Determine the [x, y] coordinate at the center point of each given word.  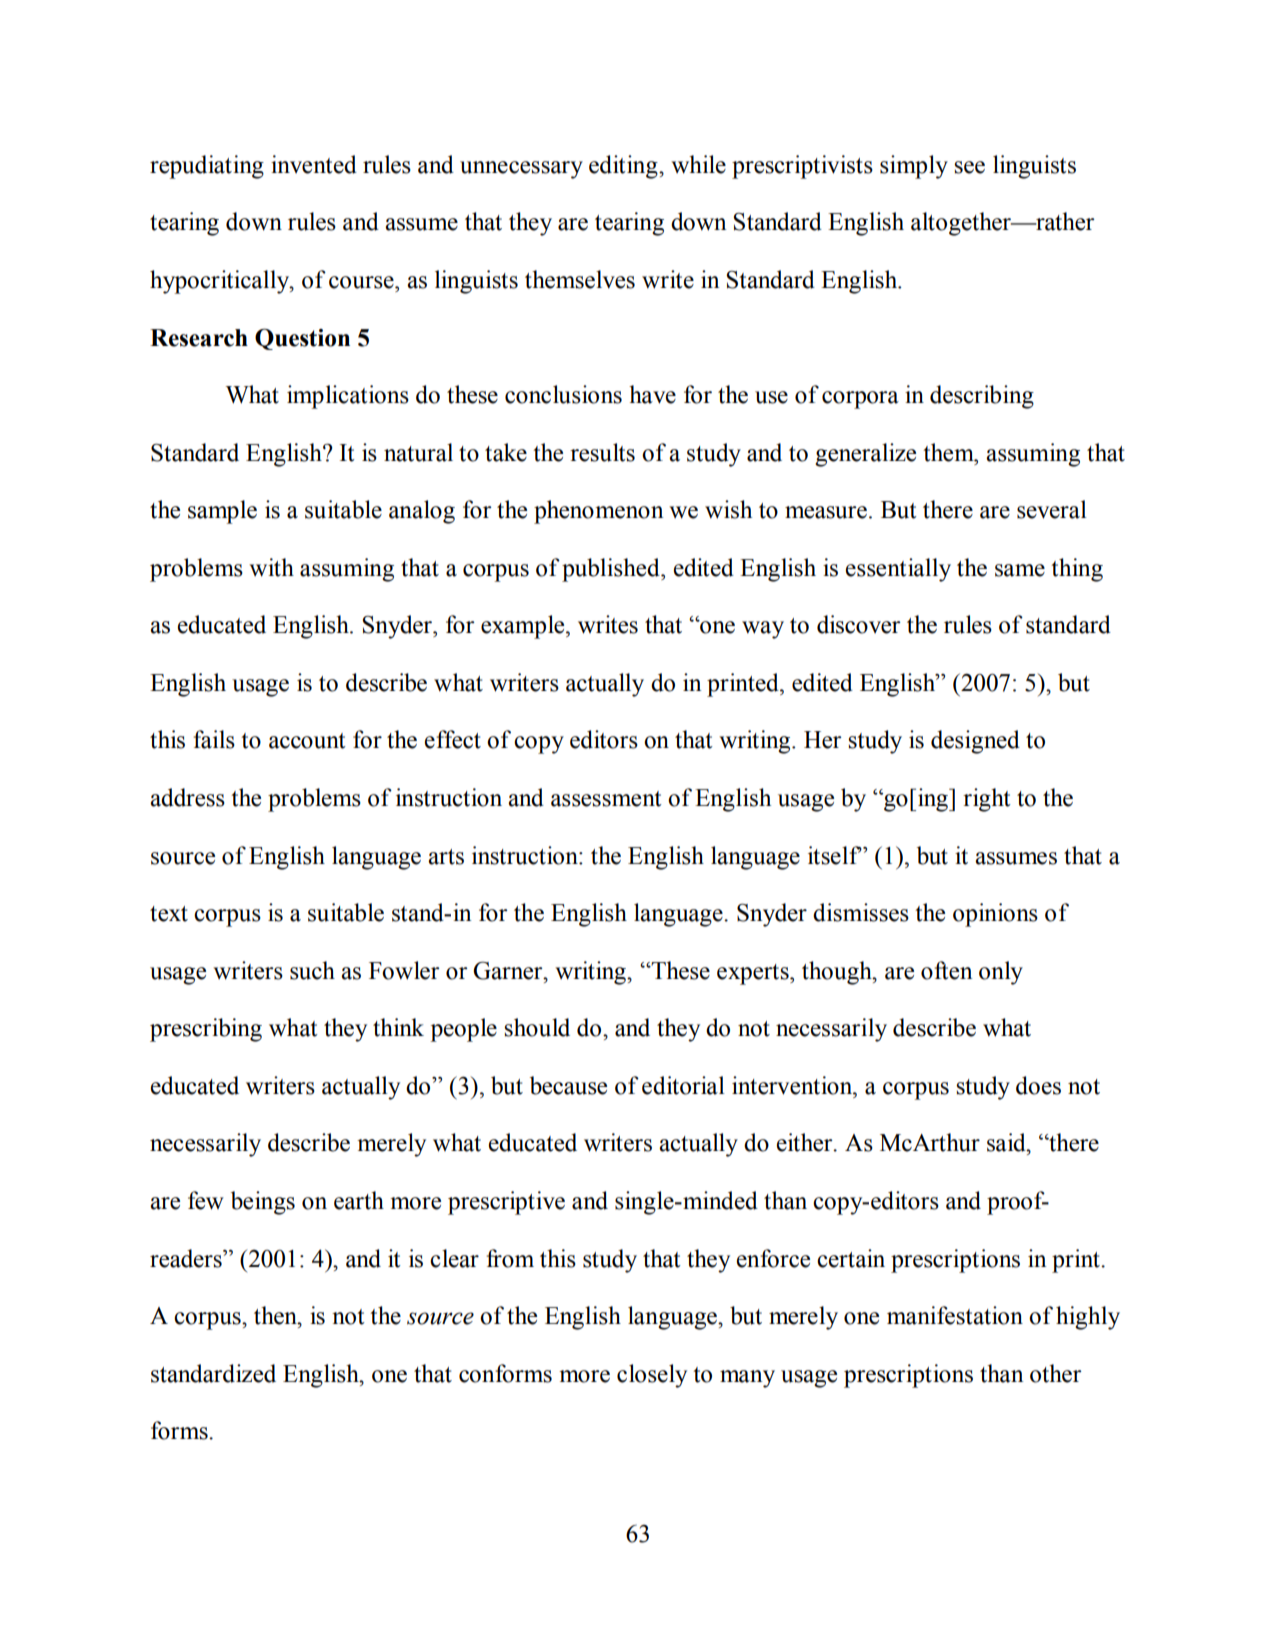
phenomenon [598, 512]
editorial [683, 1085]
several [1052, 509]
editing [624, 167]
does [1038, 1085]
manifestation [955, 1315]
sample [222, 512]
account [307, 741]
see [969, 167]
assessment [606, 799]
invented [314, 164]
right [987, 800]
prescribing [206, 1030]
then [276, 1315]
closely [652, 1376]
